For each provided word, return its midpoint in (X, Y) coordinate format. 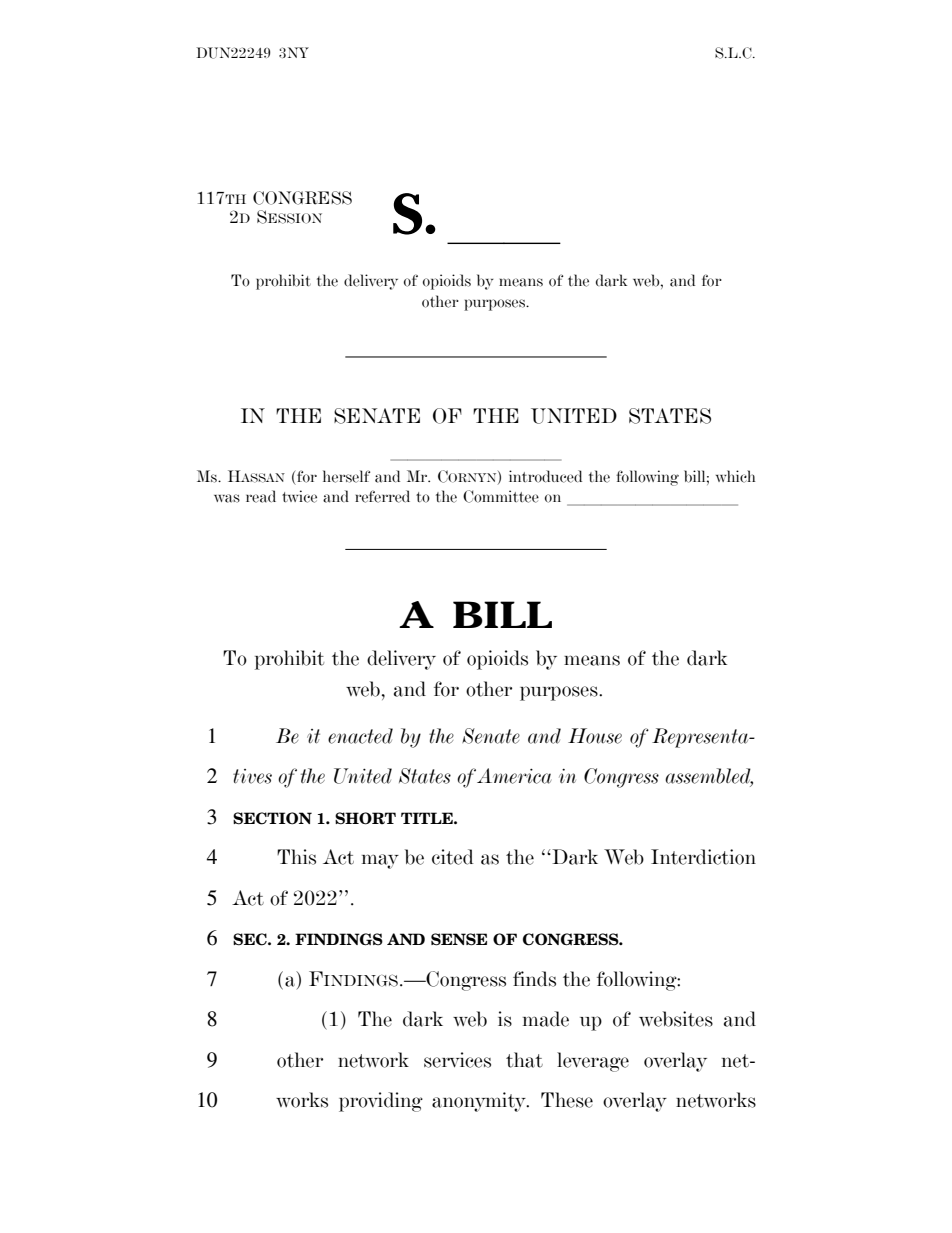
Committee (501, 496)
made (546, 1019)
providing (381, 1102)
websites (676, 1019)
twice (299, 496)
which (735, 476)
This (296, 857)
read (261, 496)
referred (382, 496)
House (595, 736)
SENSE (459, 939)
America (514, 776)
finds (534, 979)
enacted (360, 736)
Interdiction (703, 857)
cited (453, 857)
